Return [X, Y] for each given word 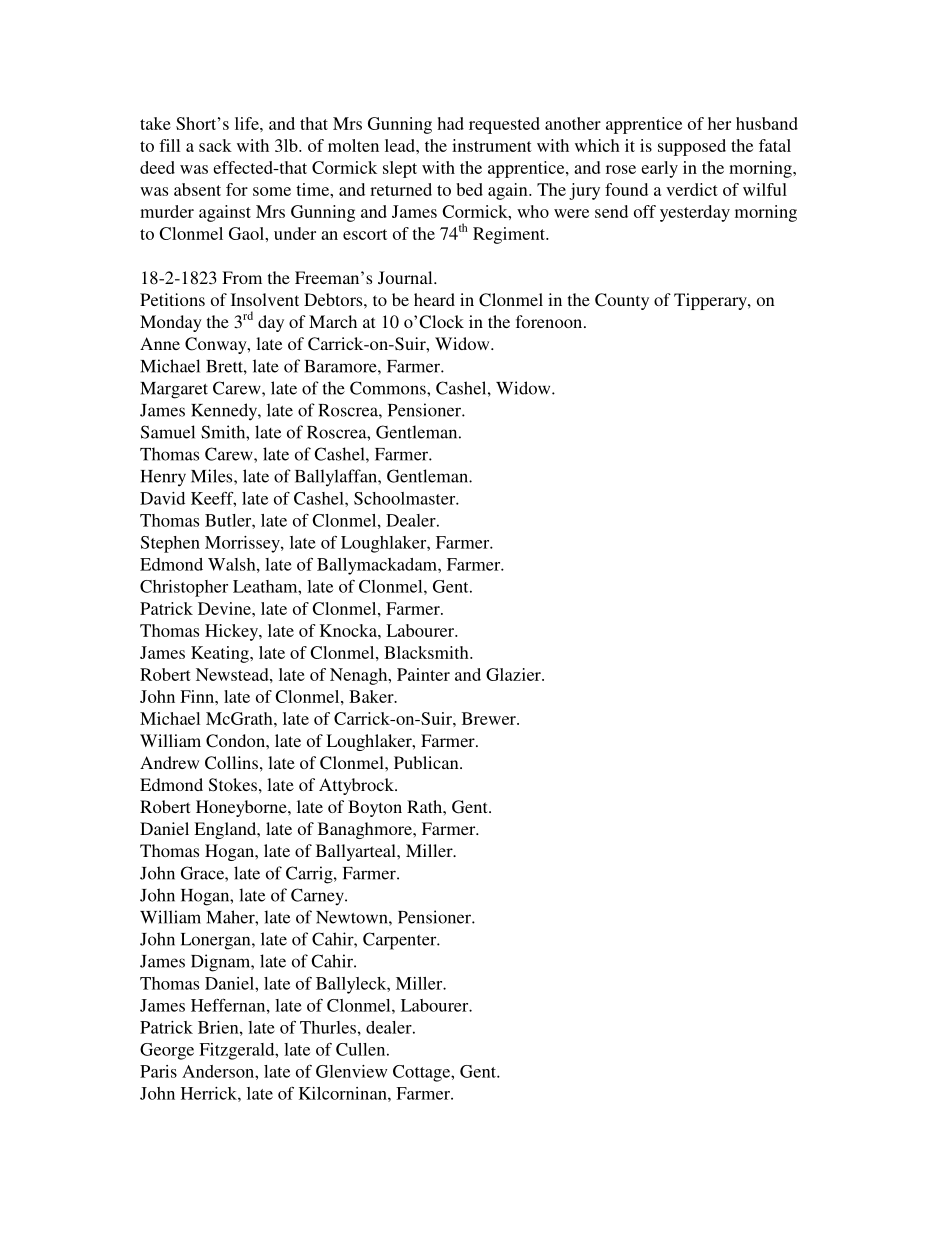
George [167, 1051]
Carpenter [401, 941]
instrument [492, 145]
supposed [692, 147]
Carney [318, 896]
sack [215, 145]
